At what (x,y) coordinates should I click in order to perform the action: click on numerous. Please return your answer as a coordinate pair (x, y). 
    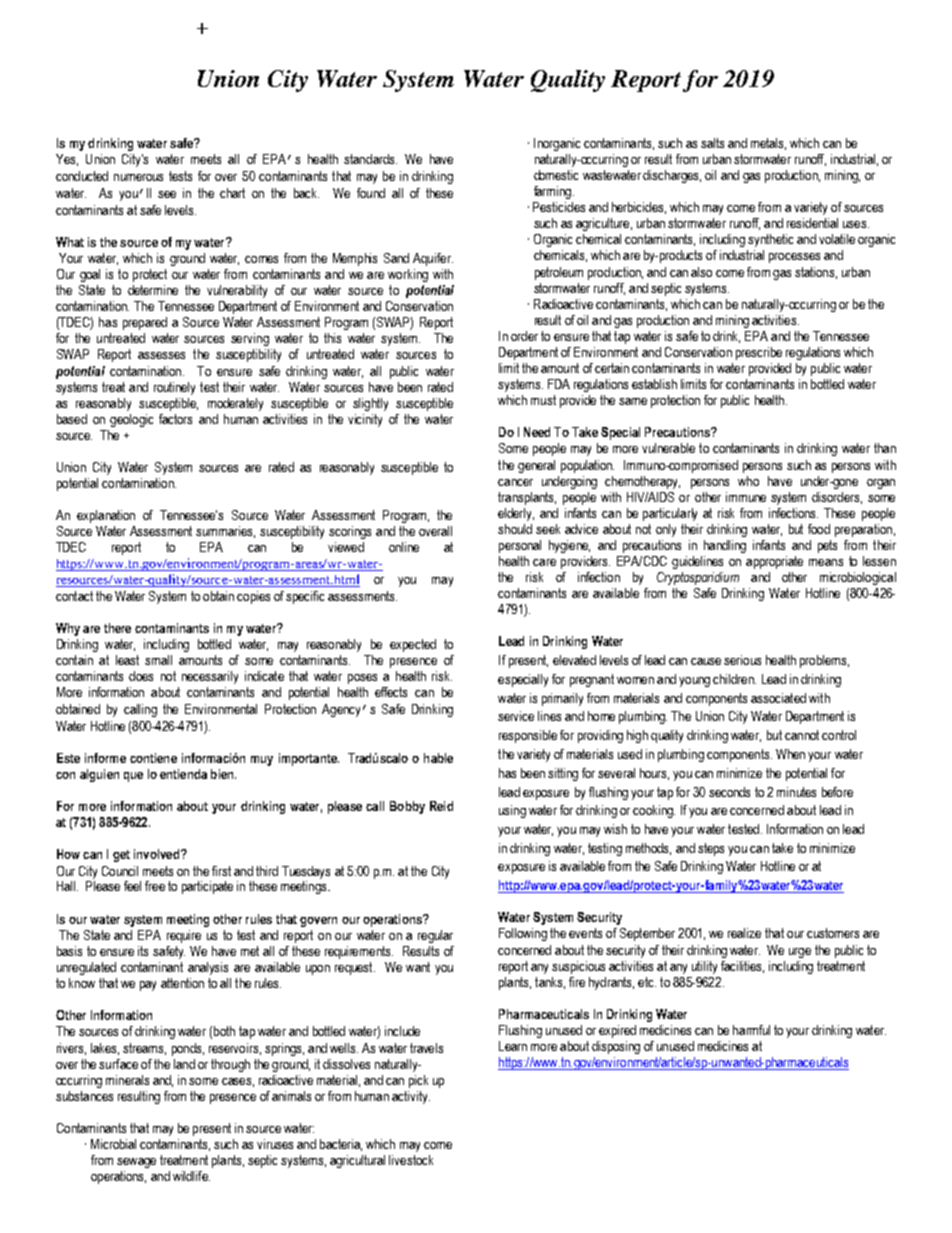
    Looking at the image, I should click on (138, 177).
